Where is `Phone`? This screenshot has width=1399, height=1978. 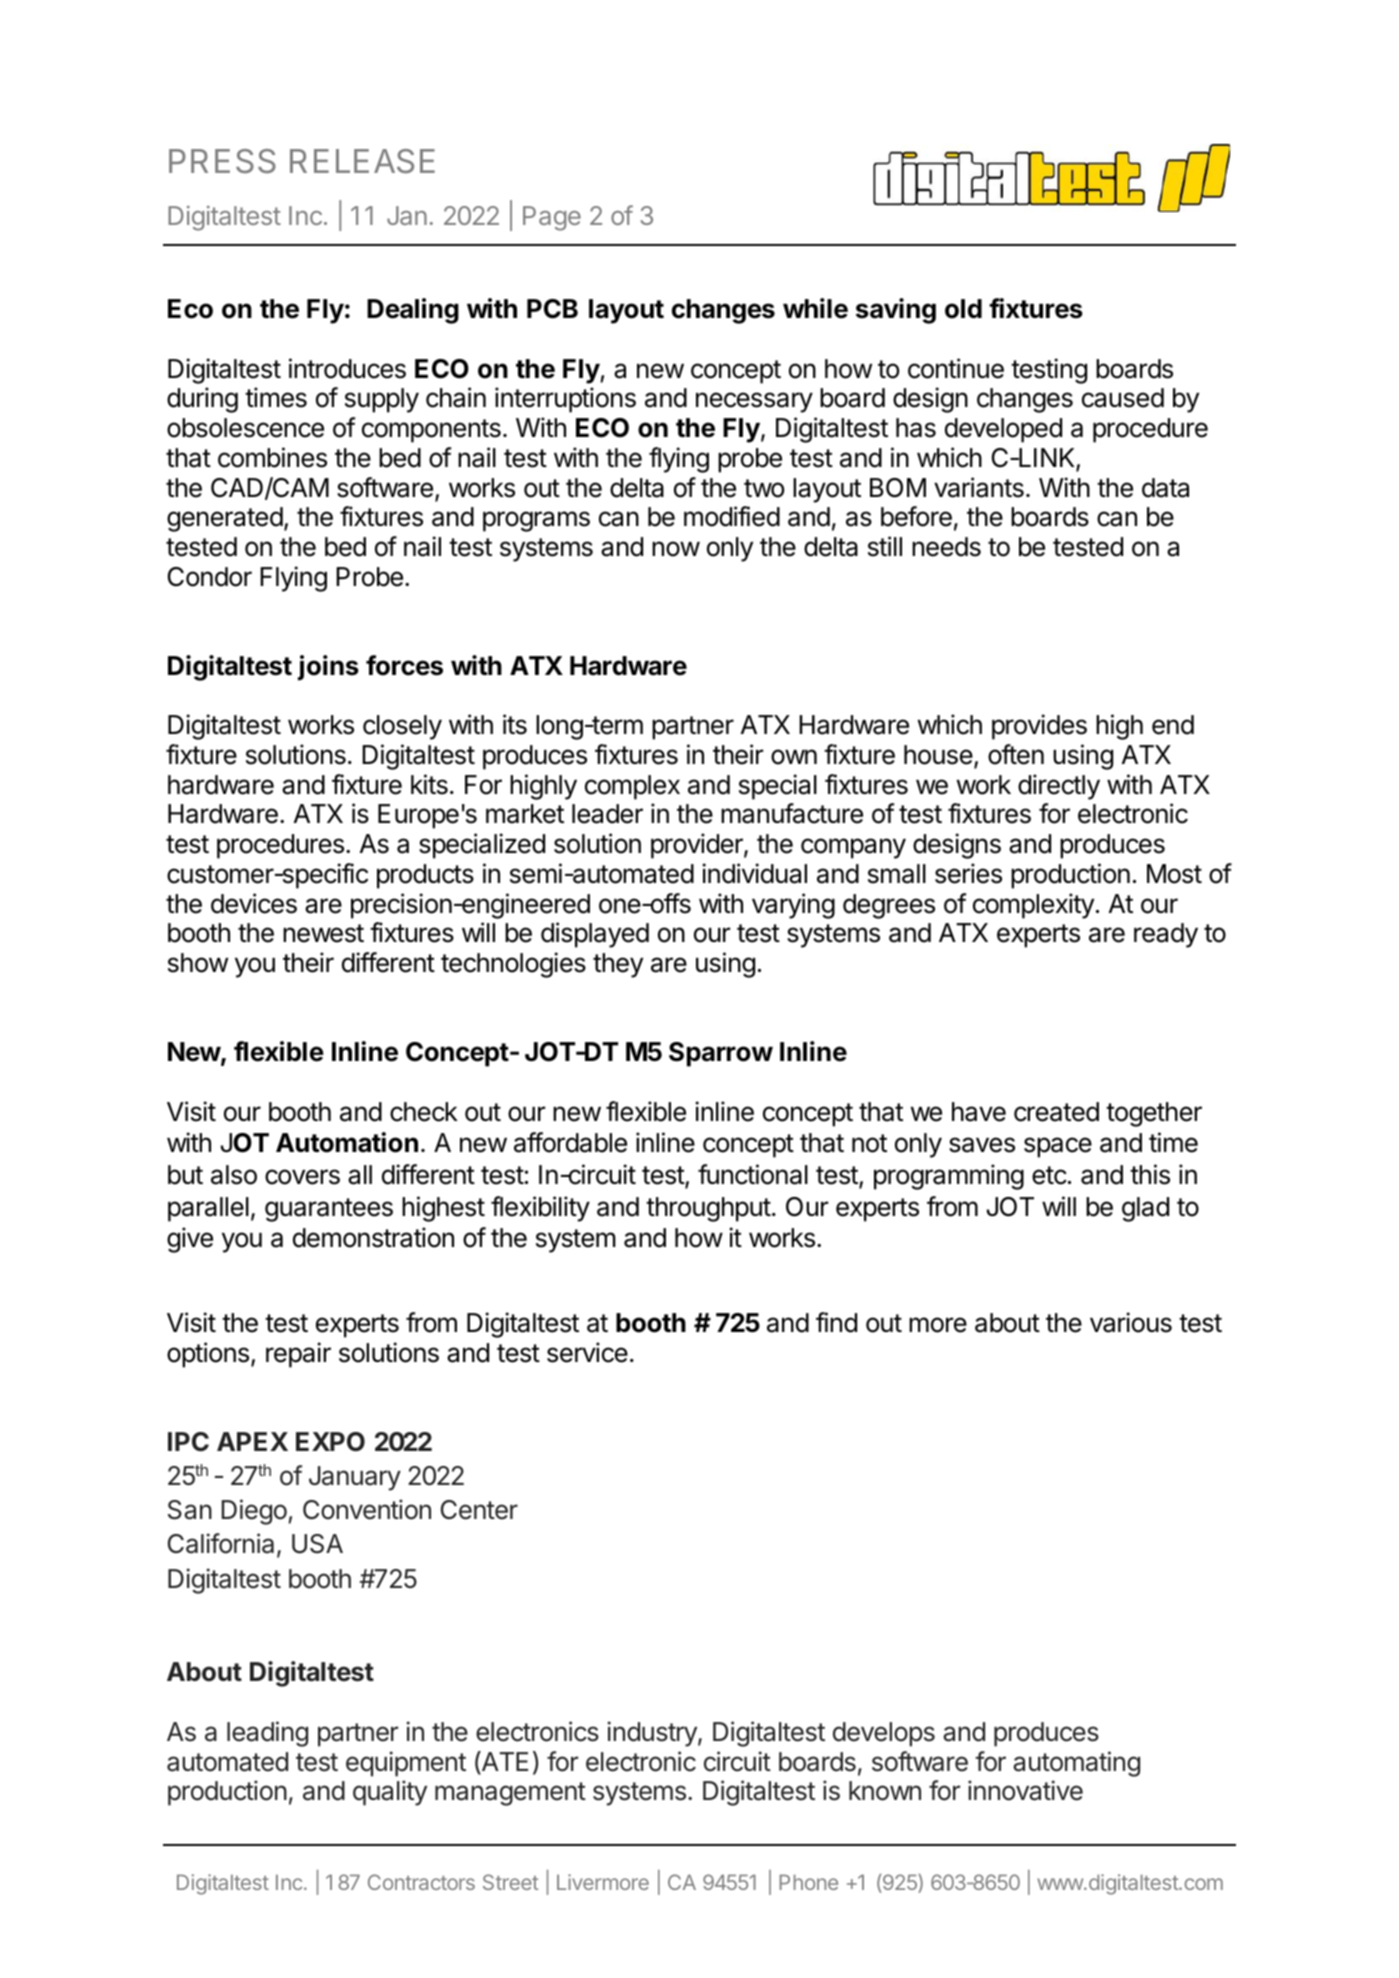 Phone is located at coordinates (808, 1882).
